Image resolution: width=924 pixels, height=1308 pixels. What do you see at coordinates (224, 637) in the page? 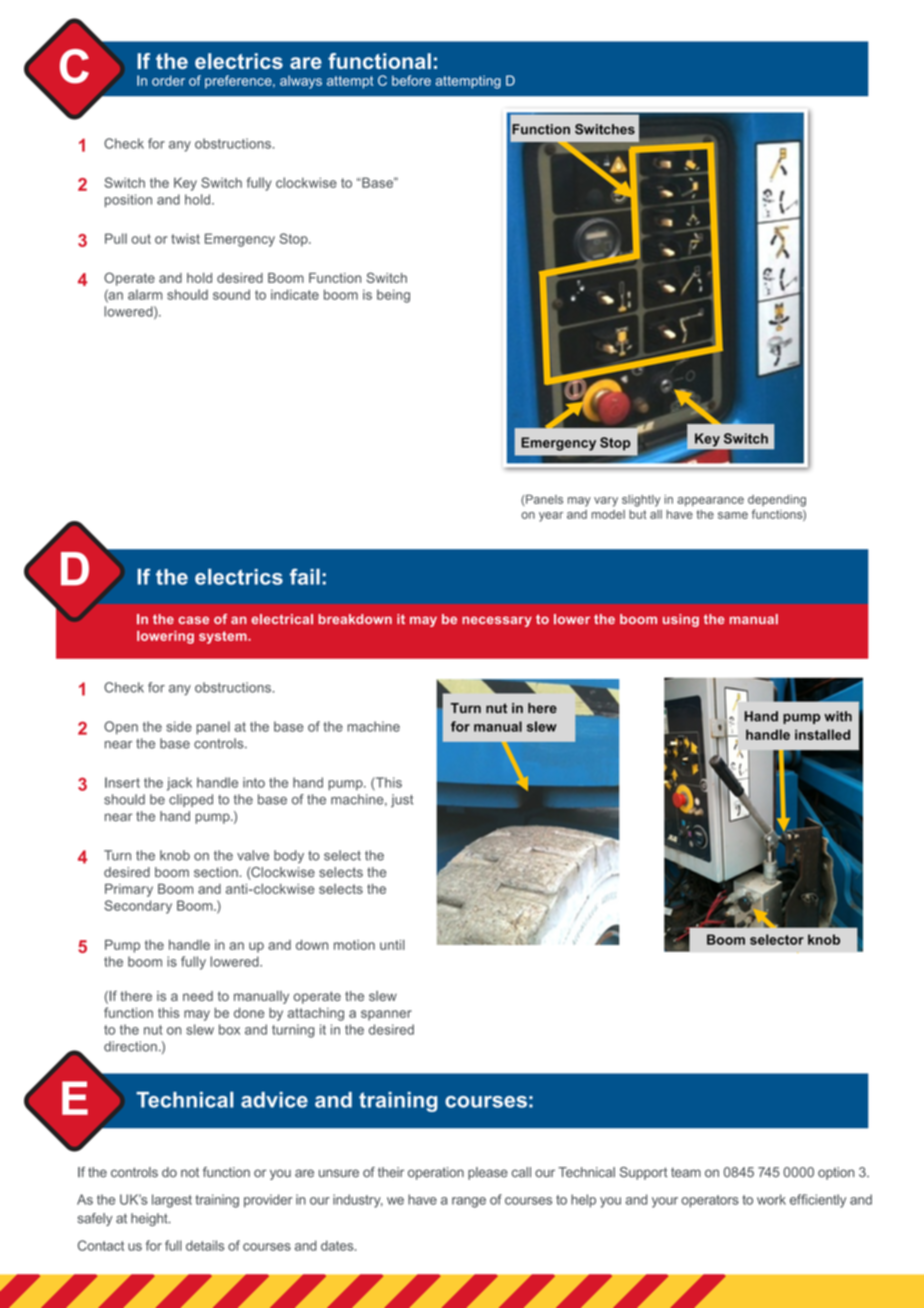
I see `system` at bounding box center [224, 637].
